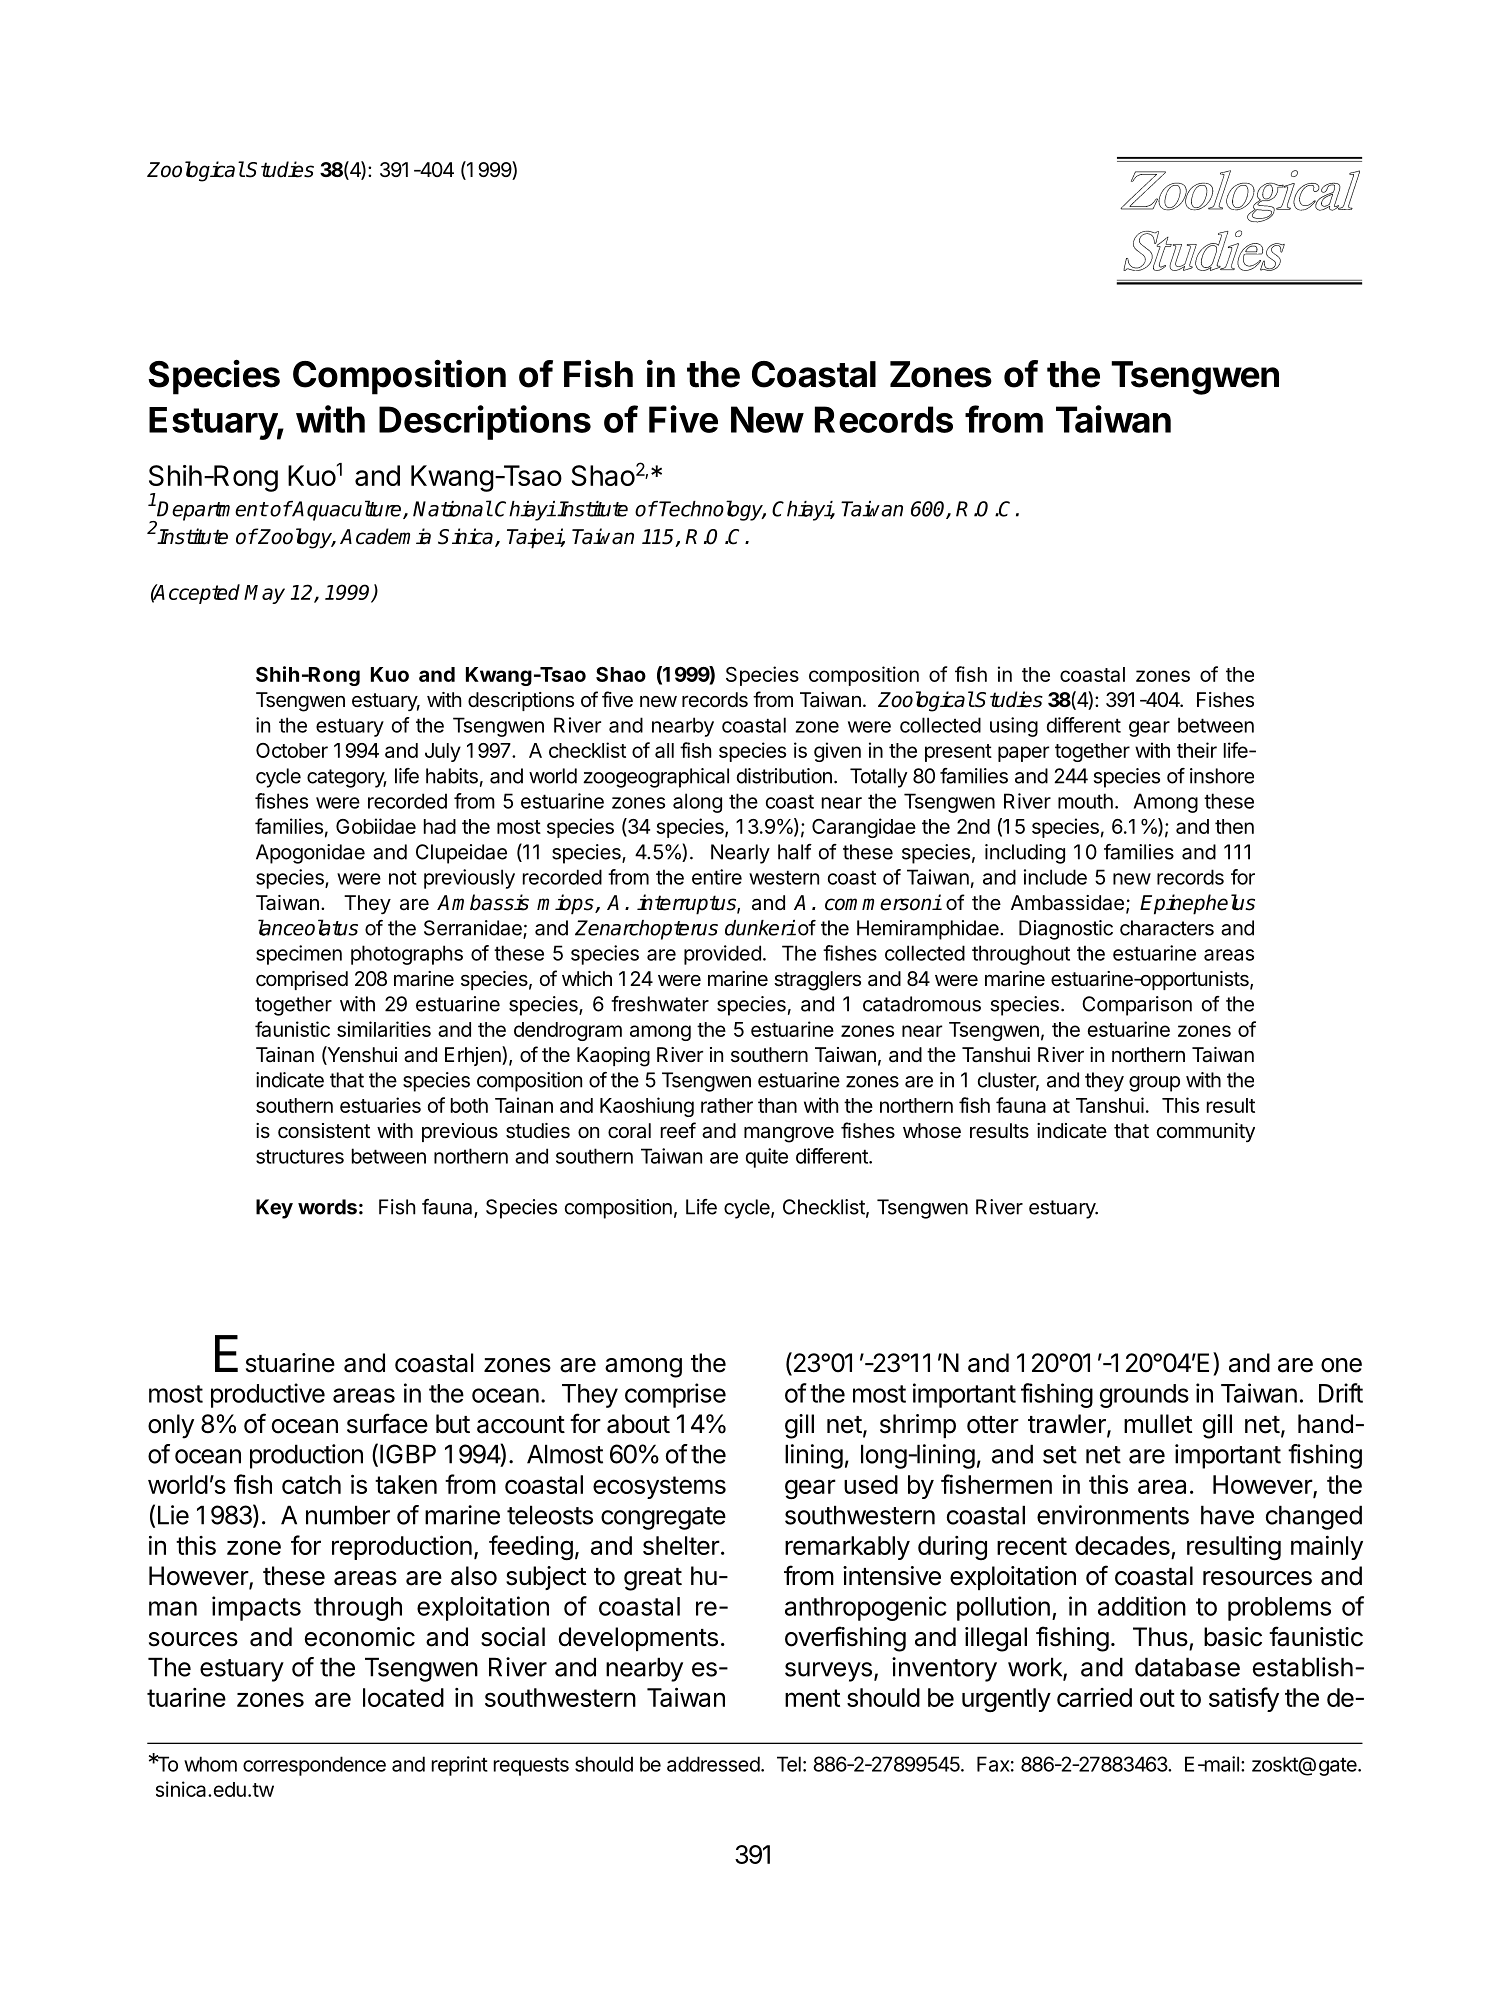  Describe the element at coordinates (713, 1764) in the document. I see `addressed` at that location.
